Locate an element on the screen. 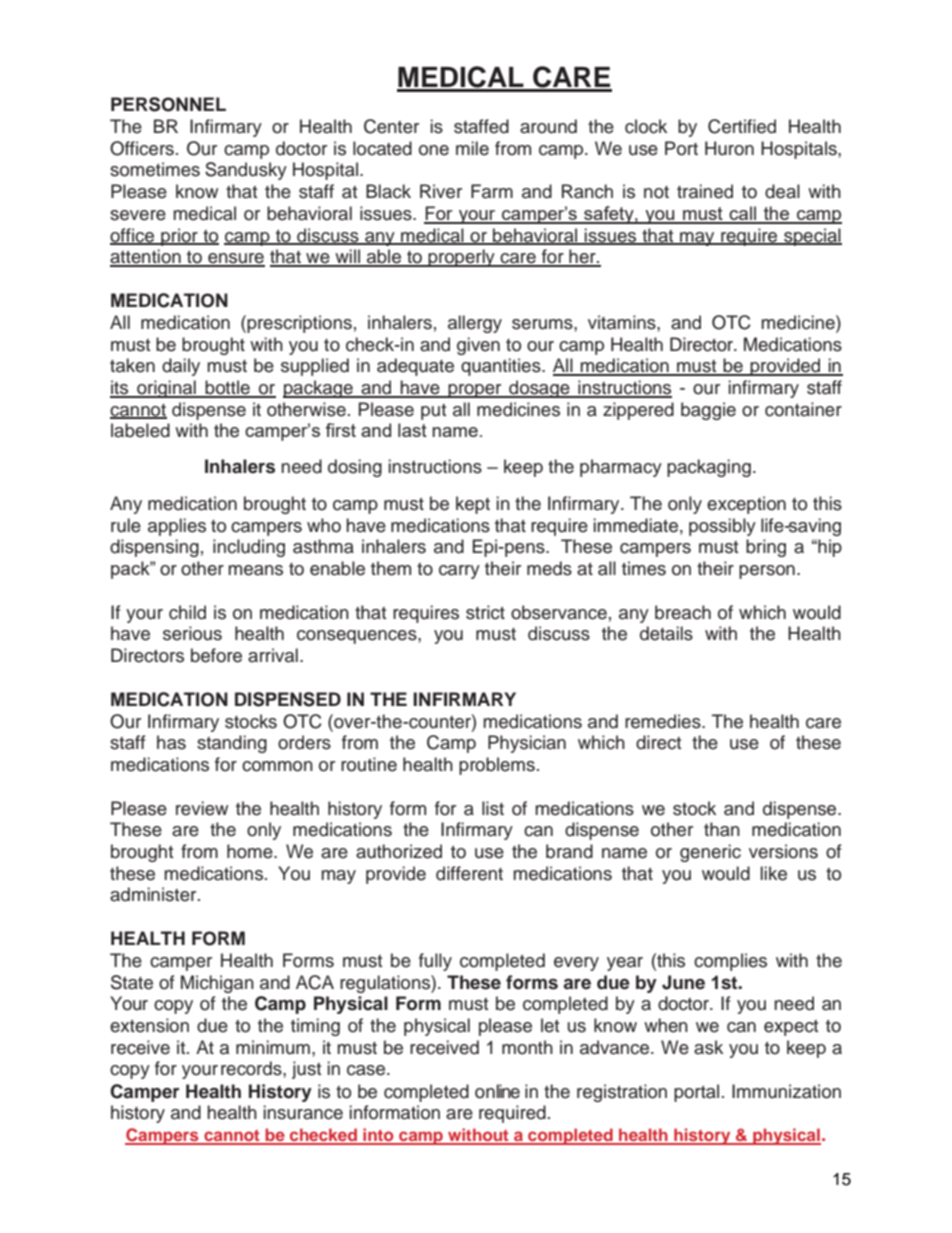 Image resolution: width=952 pixels, height=1233 pixels. insurance is located at coordinates (303, 1112).
